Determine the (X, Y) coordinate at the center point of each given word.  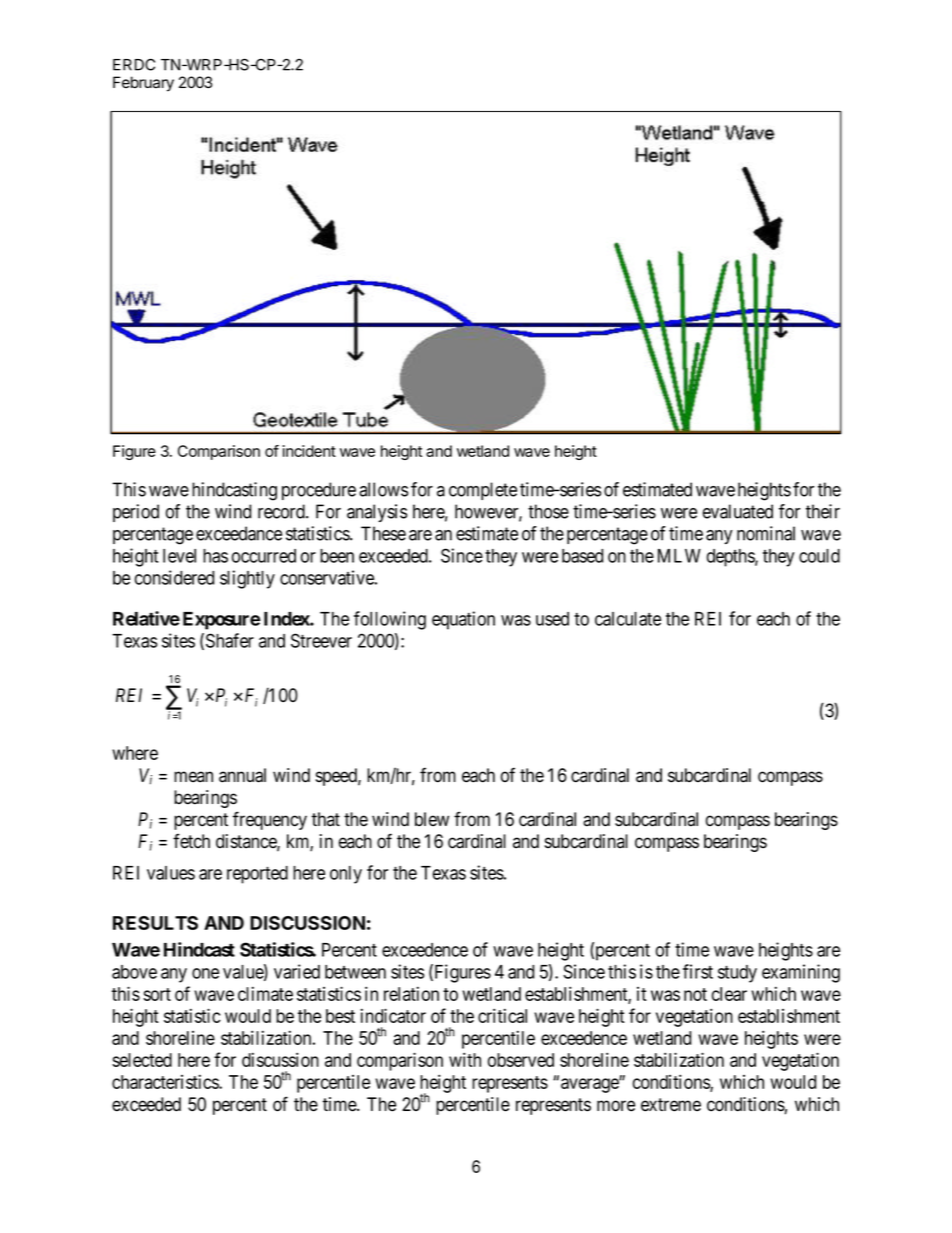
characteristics (166, 1081)
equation (463, 620)
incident (309, 451)
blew (432, 819)
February (143, 84)
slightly (247, 579)
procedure (319, 491)
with (465, 1059)
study (737, 974)
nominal (766, 533)
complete (483, 491)
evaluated (738, 511)
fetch (191, 841)
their (823, 511)
